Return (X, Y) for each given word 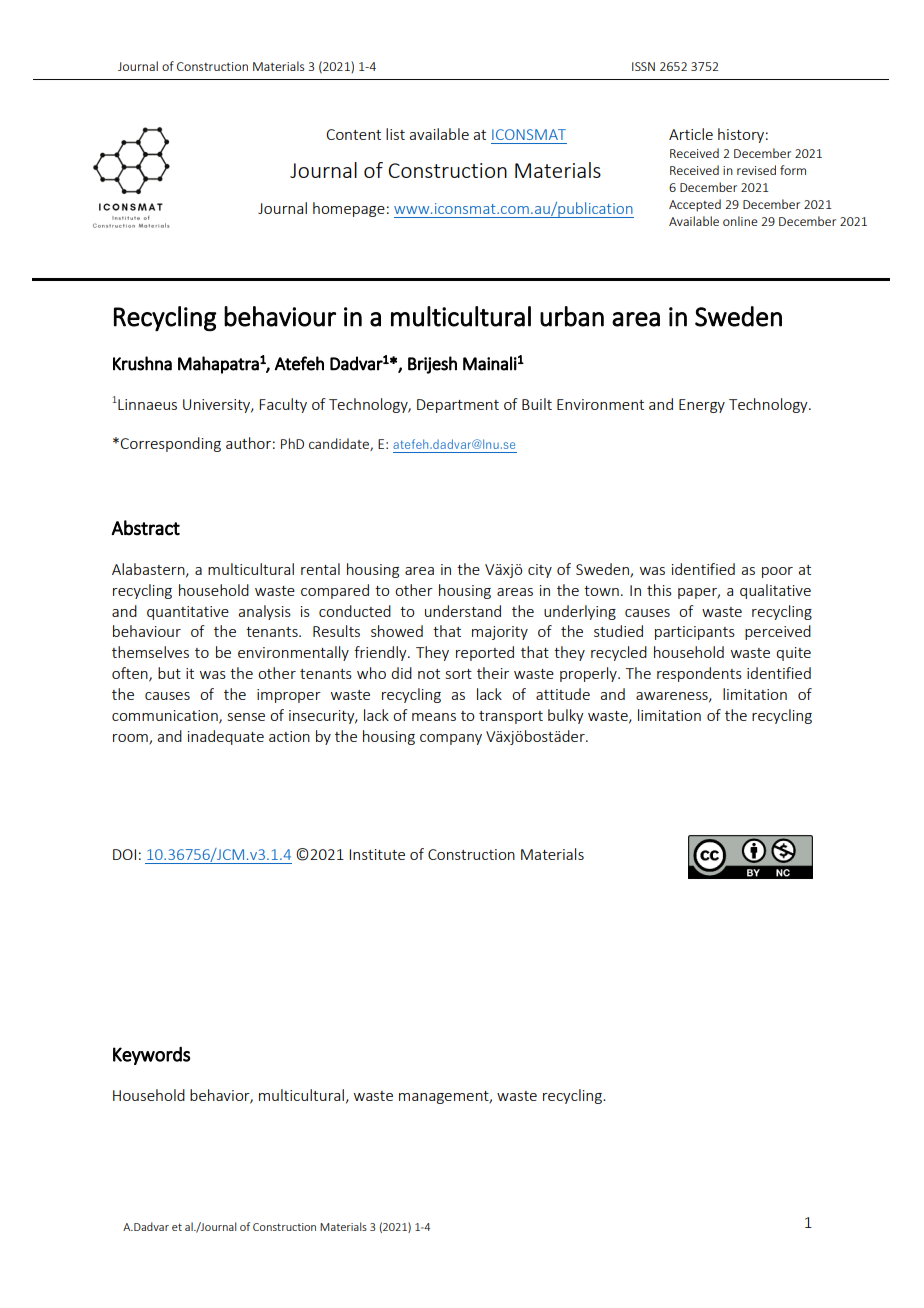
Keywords (152, 1056)
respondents (699, 674)
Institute (377, 854)
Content (353, 134)
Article (691, 134)
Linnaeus (146, 404)
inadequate (226, 737)
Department (458, 406)
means (434, 717)
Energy (702, 406)
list (395, 134)
